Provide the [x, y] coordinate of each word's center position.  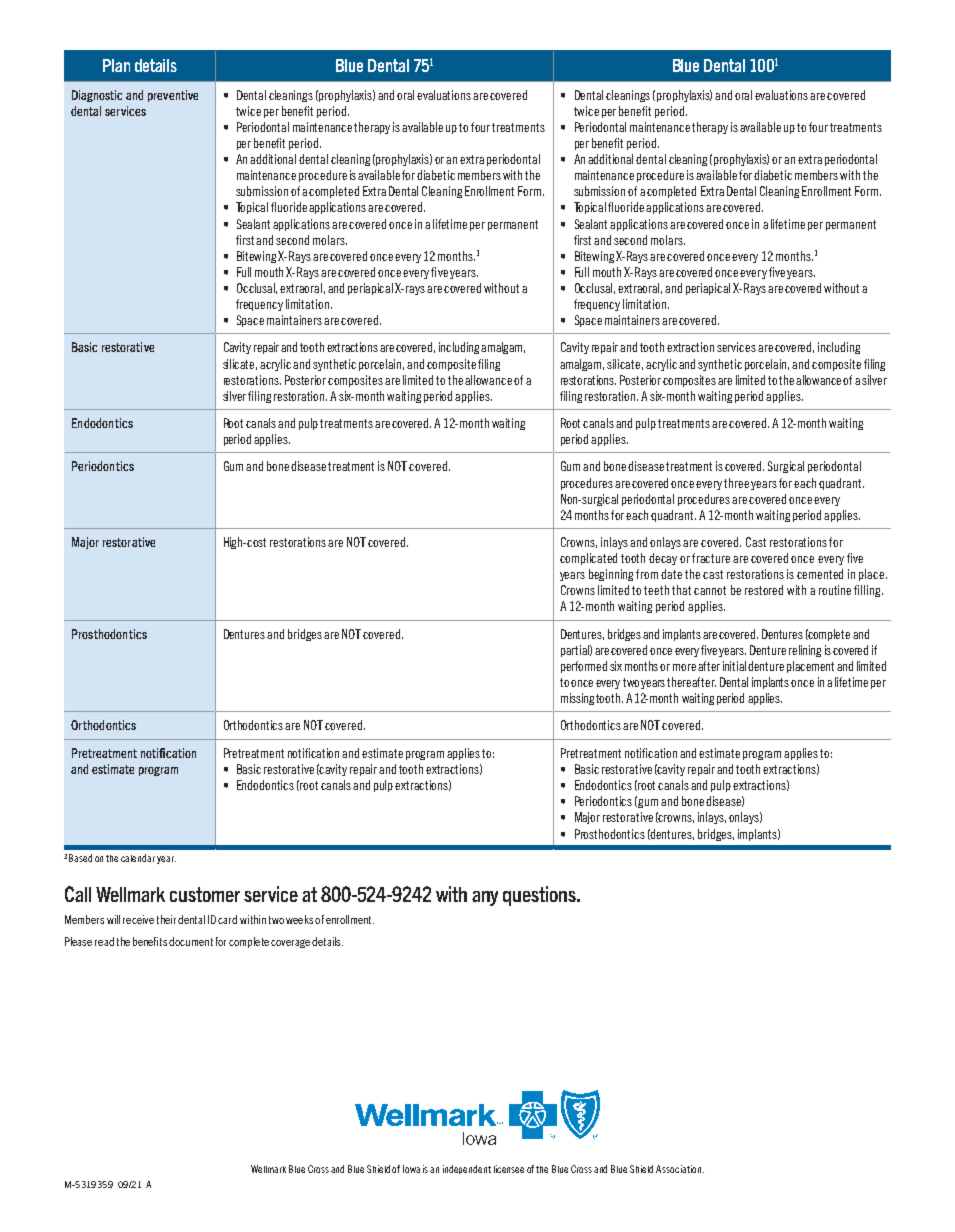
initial [734, 666]
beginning [613, 575]
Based [80, 858]
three [736, 483]
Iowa [411, 1169]
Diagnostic [97, 96]
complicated [588, 559]
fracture [711, 558]
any [485, 898]
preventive [173, 96]
